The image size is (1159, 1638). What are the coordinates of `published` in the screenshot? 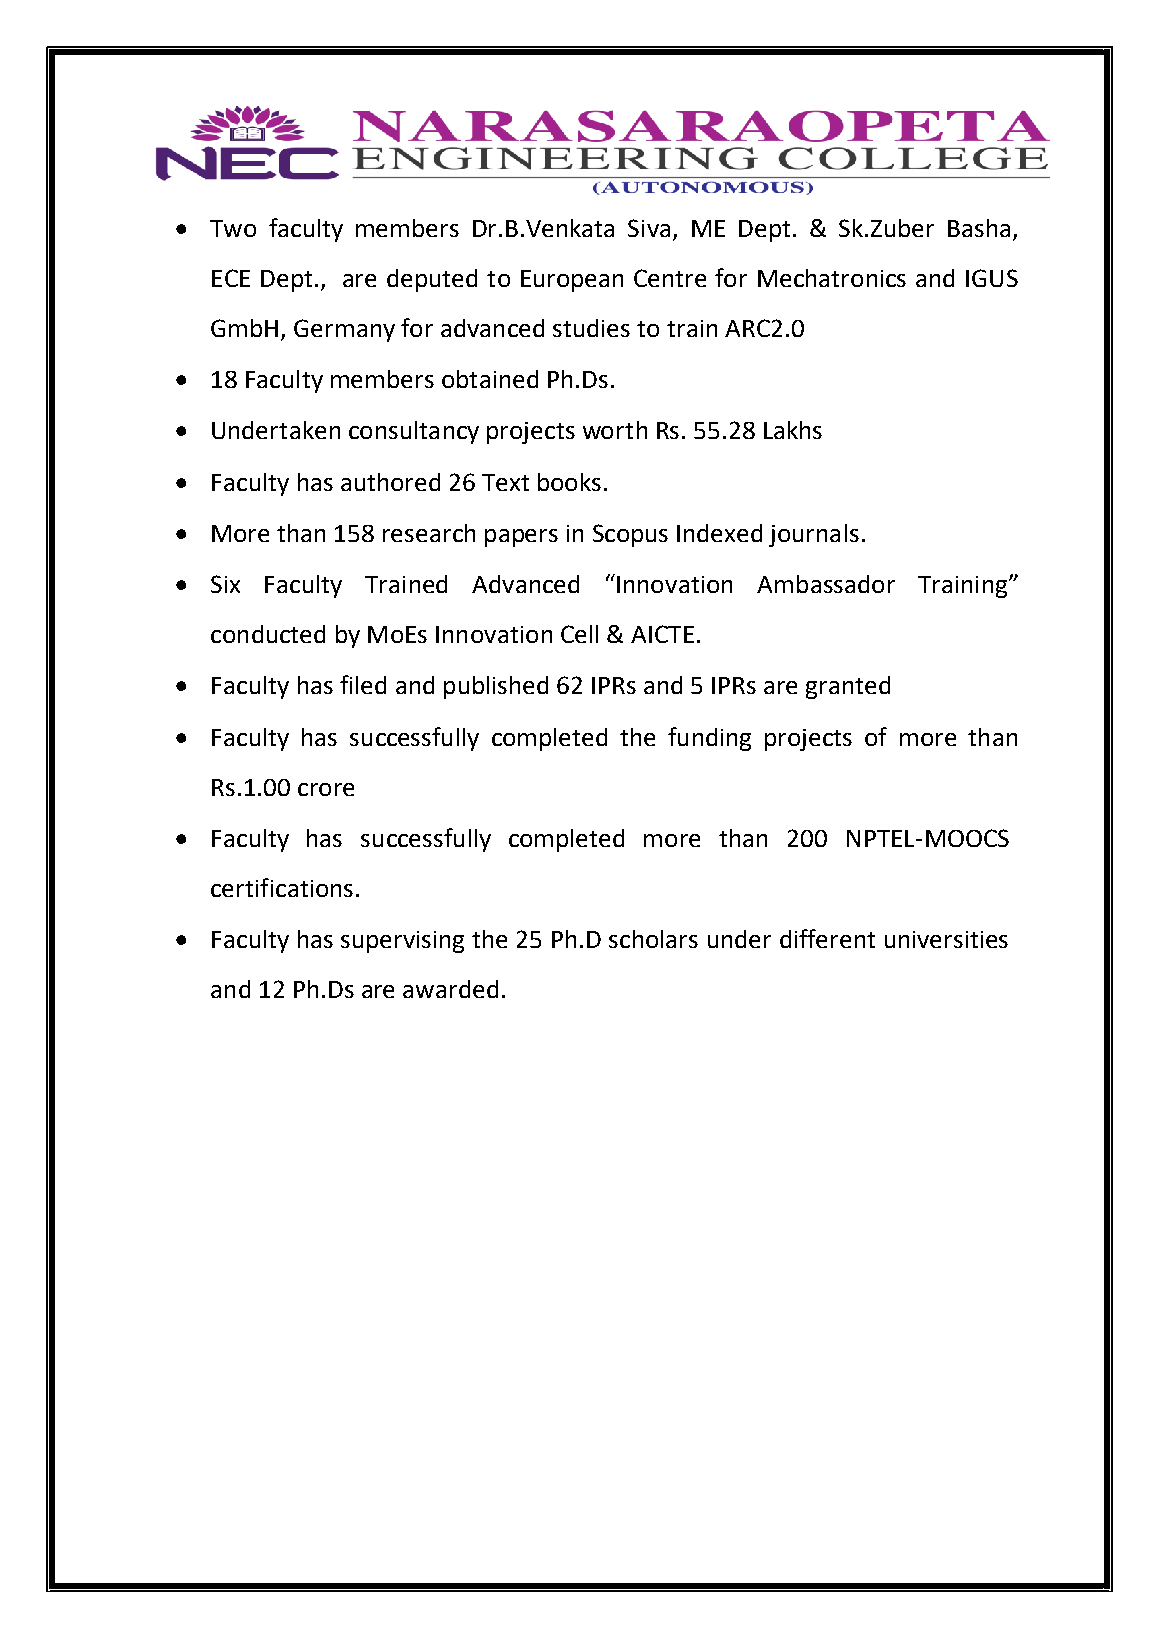 It's located at (496, 687).
